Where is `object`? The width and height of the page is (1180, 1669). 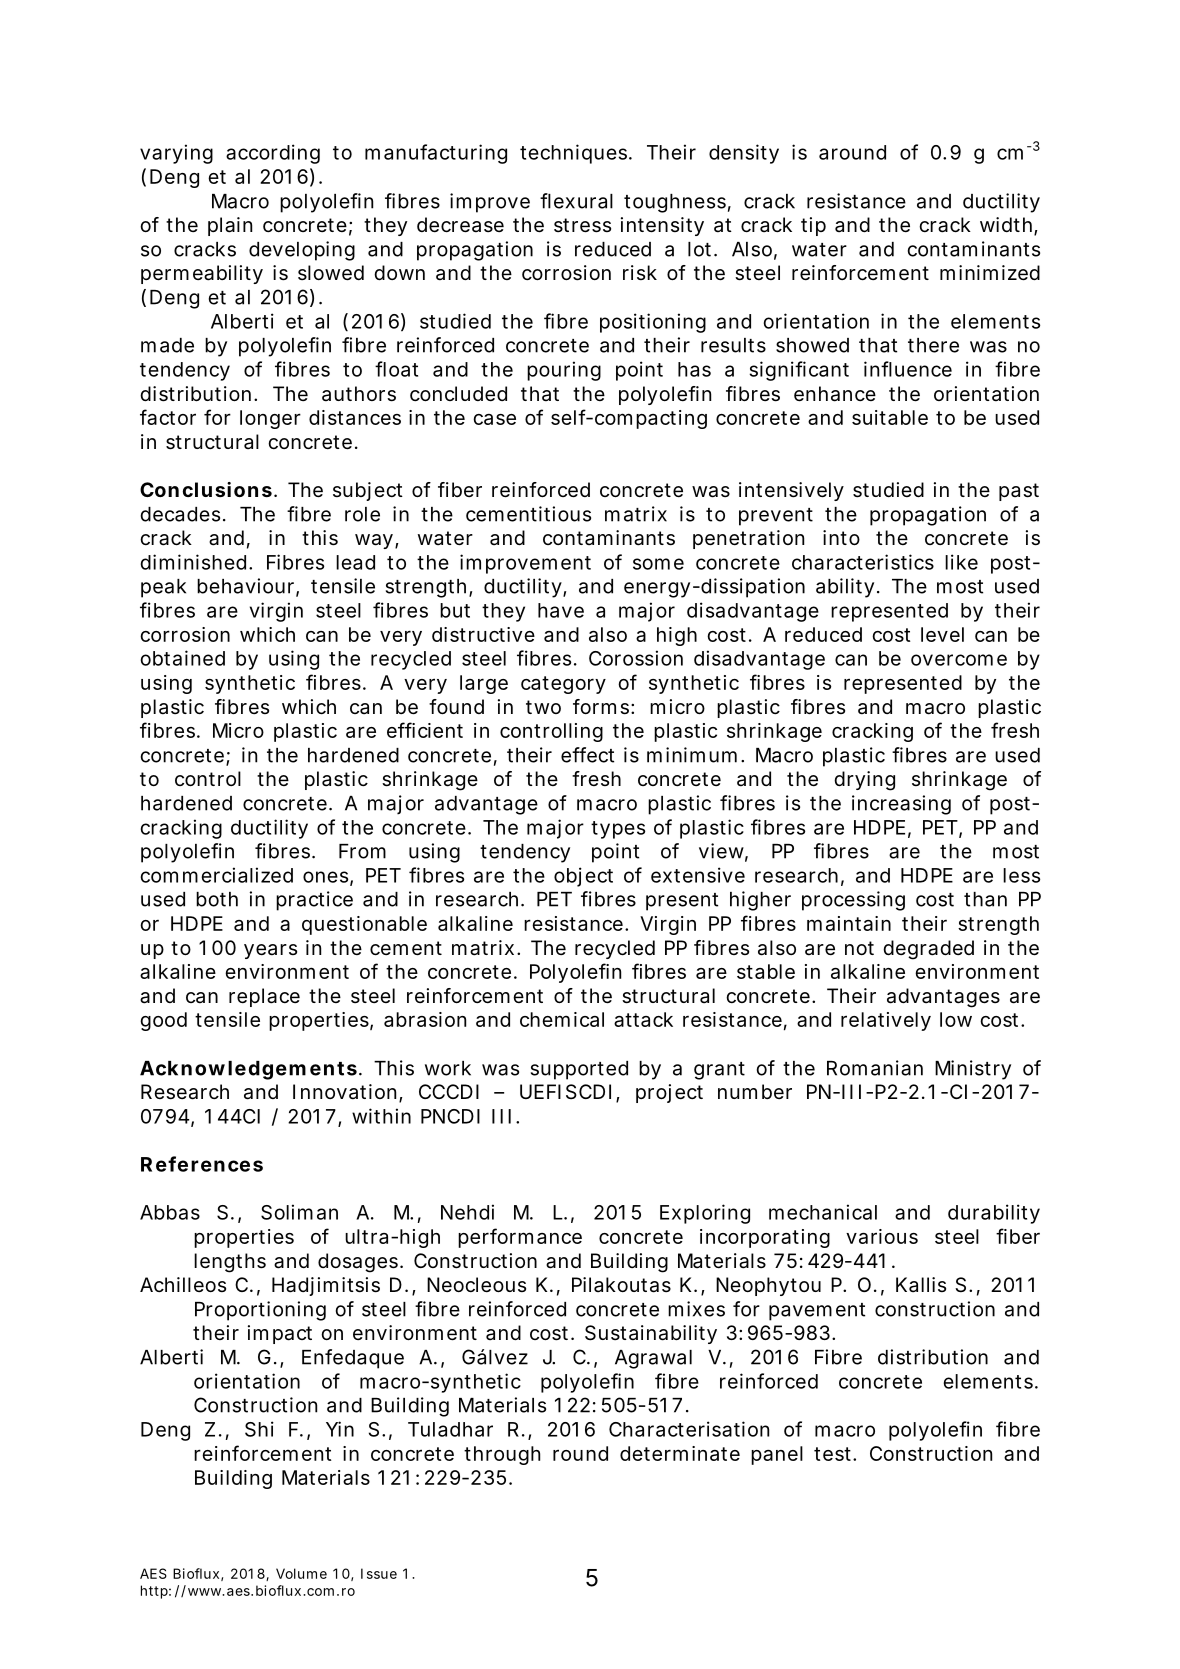
object is located at coordinates (583, 877).
